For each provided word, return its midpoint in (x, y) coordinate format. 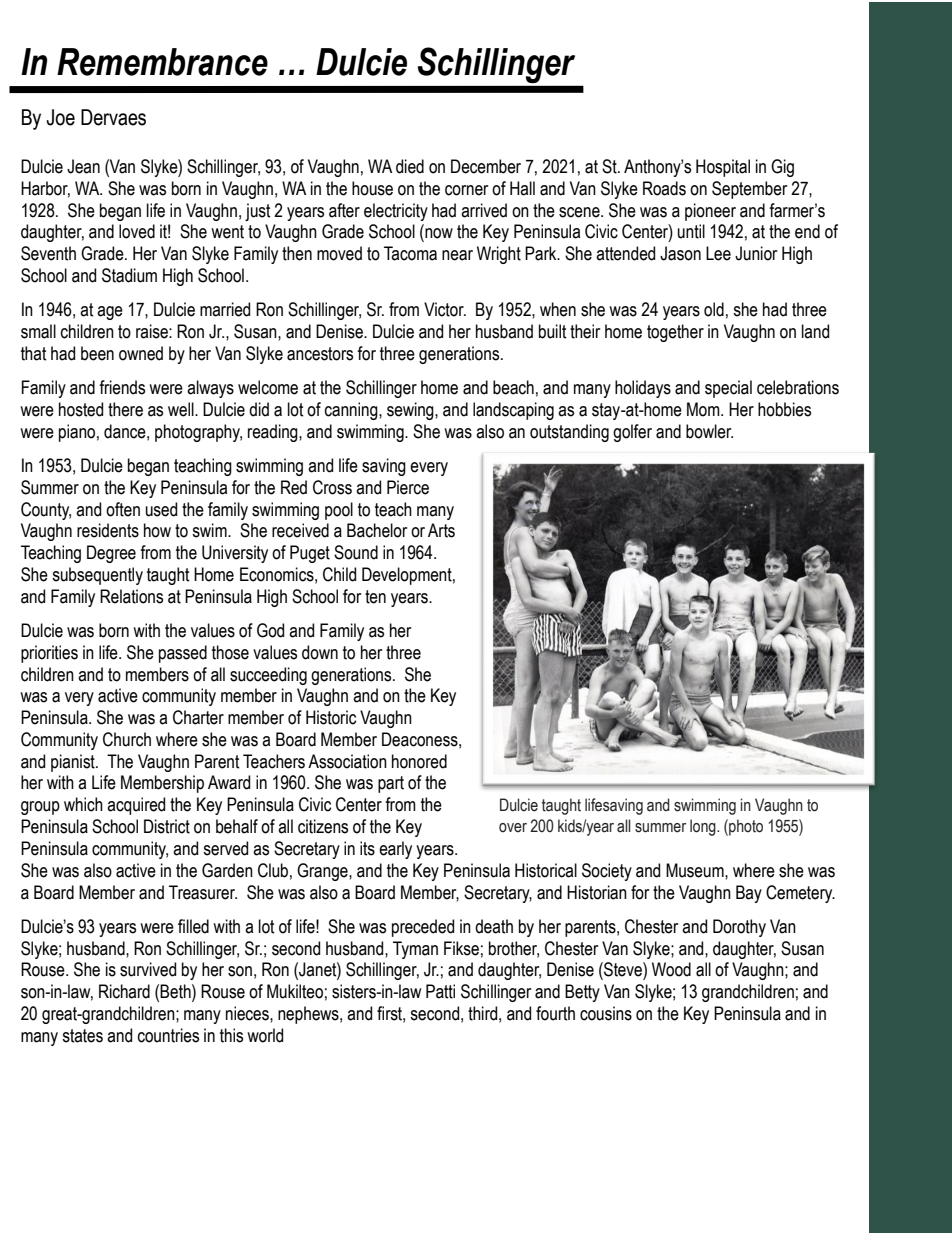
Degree (111, 554)
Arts (441, 530)
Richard (124, 991)
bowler (709, 431)
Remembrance (162, 62)
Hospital (723, 168)
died (410, 166)
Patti (440, 991)
